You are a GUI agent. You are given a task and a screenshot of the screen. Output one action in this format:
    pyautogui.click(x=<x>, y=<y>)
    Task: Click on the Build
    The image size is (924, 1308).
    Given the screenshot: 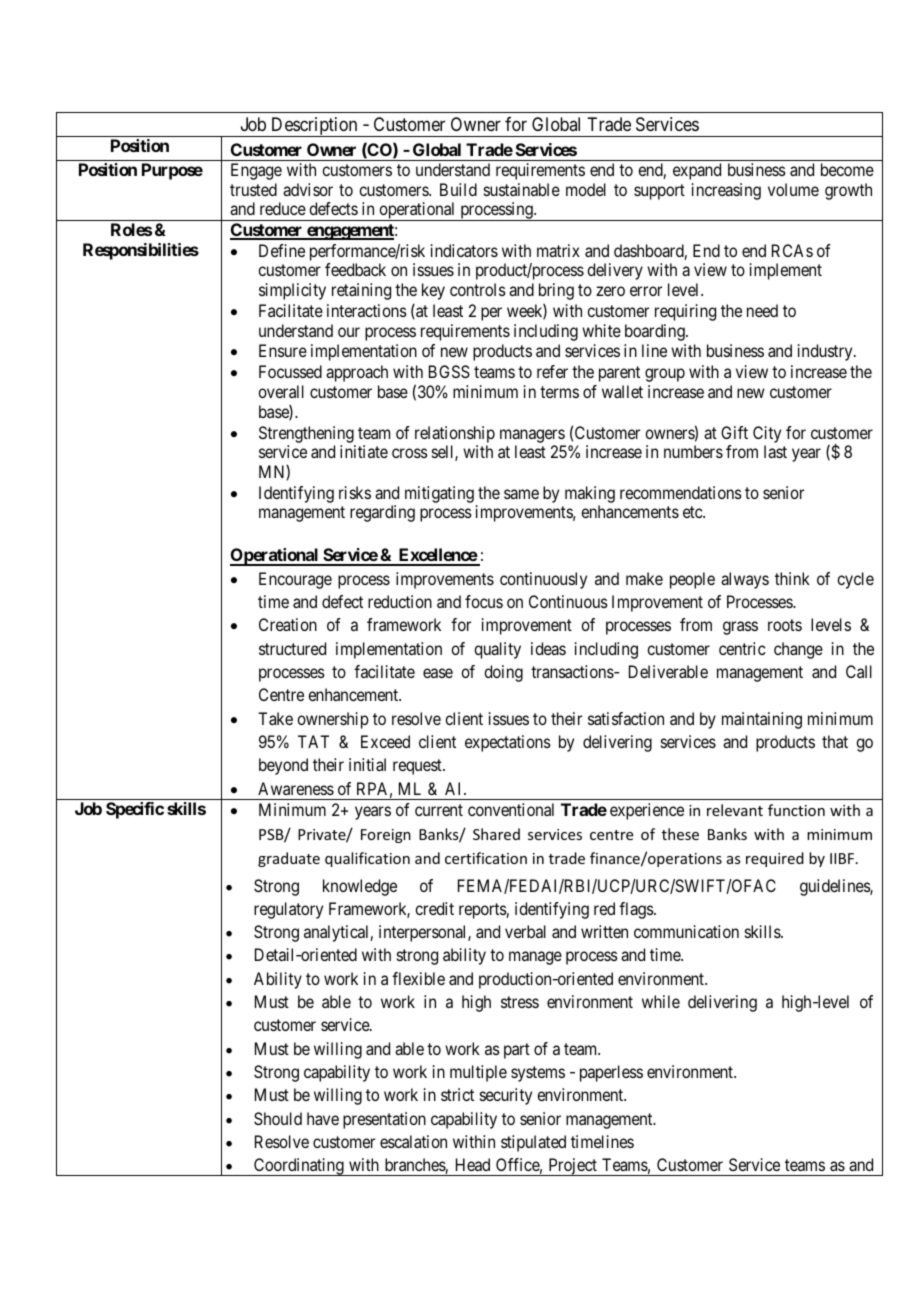 What is the action you would take?
    pyautogui.click(x=458, y=189)
